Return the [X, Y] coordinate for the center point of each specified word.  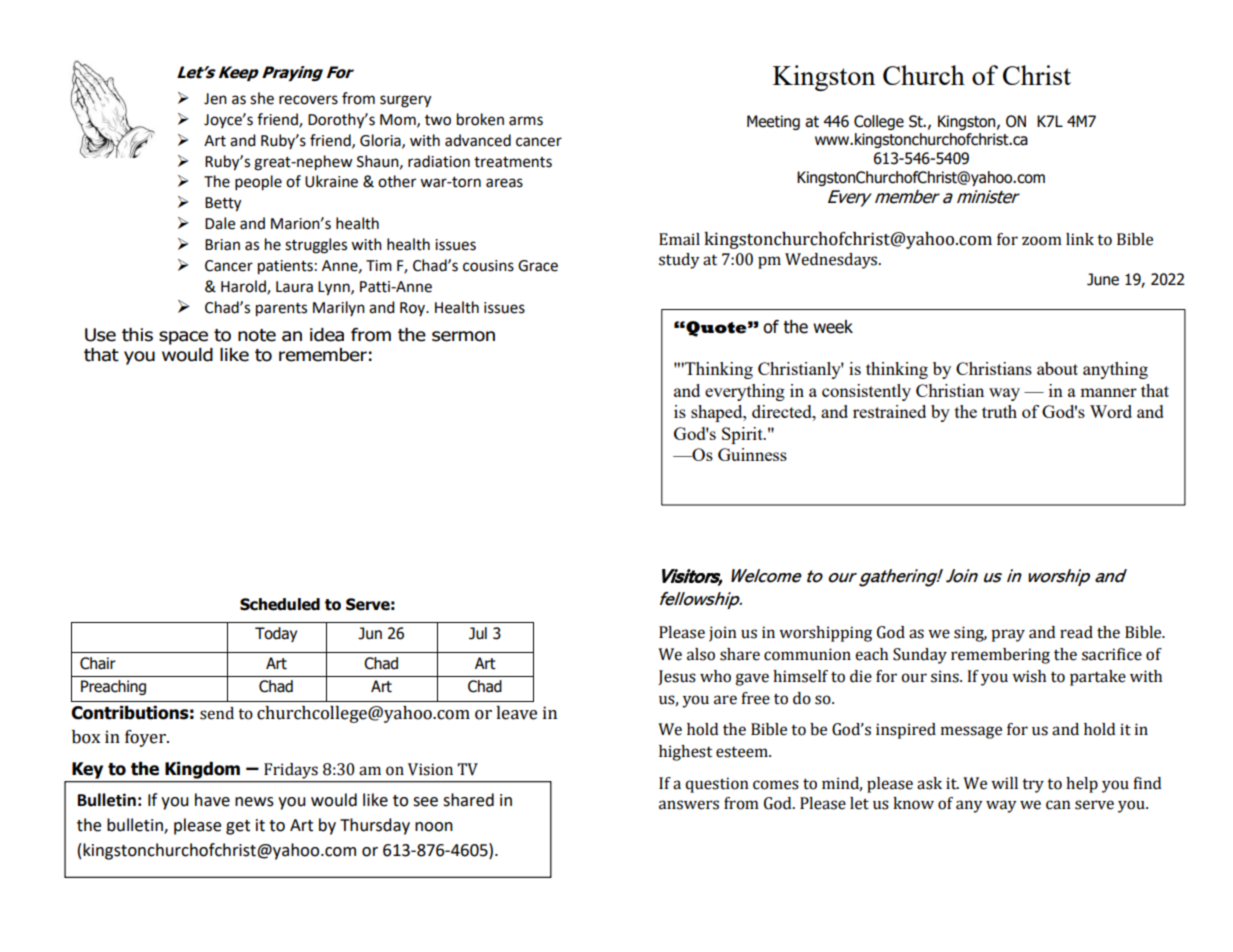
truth [999, 411]
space [183, 338]
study [679, 261]
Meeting [773, 122]
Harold [244, 287]
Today [276, 634]
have [212, 800]
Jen [215, 99]
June [1103, 279]
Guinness [752, 454]
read [1076, 632]
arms [526, 121]
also [701, 654]
